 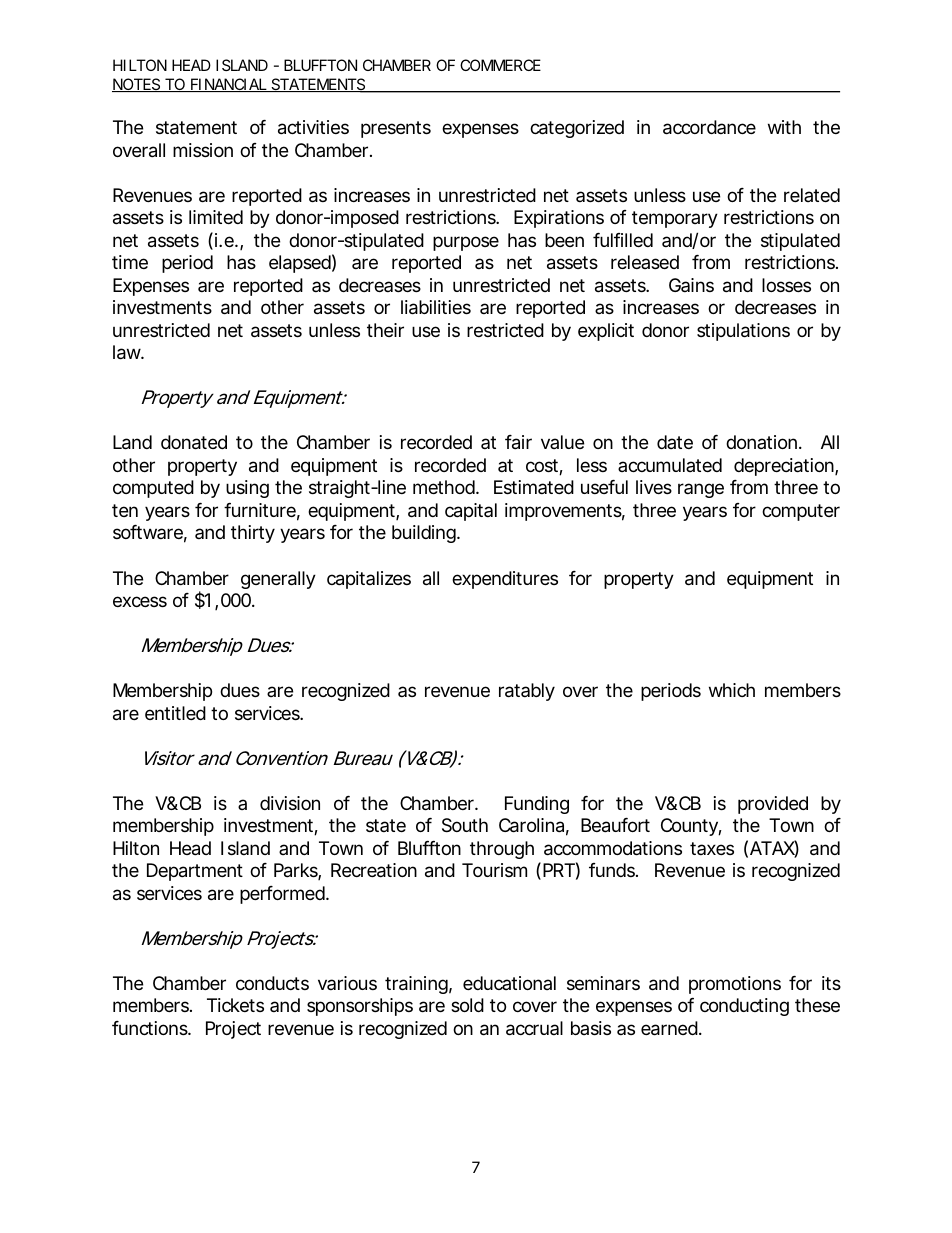 I want to click on donation, so click(x=761, y=442).
